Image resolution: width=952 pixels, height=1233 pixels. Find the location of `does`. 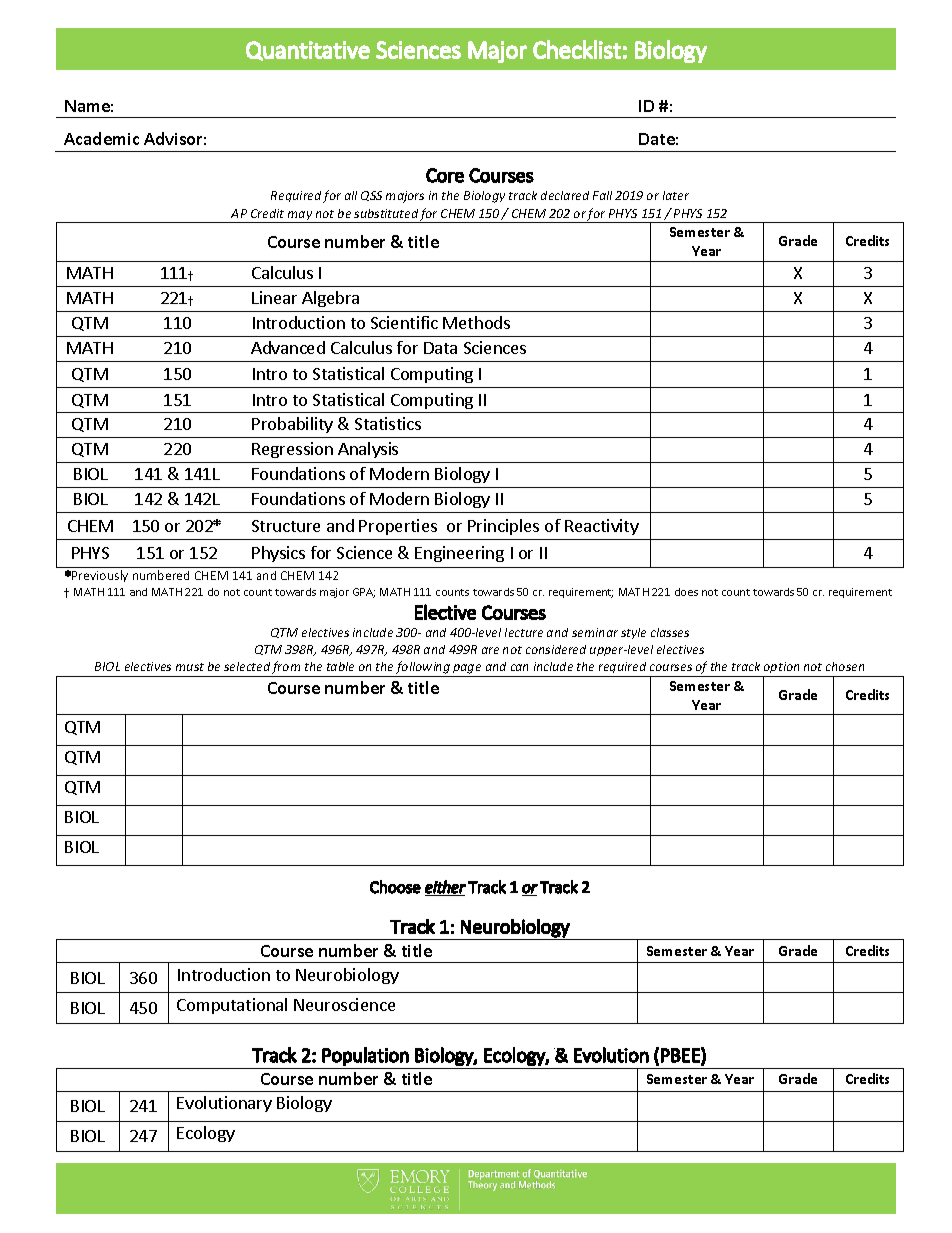

does is located at coordinates (686, 592).
